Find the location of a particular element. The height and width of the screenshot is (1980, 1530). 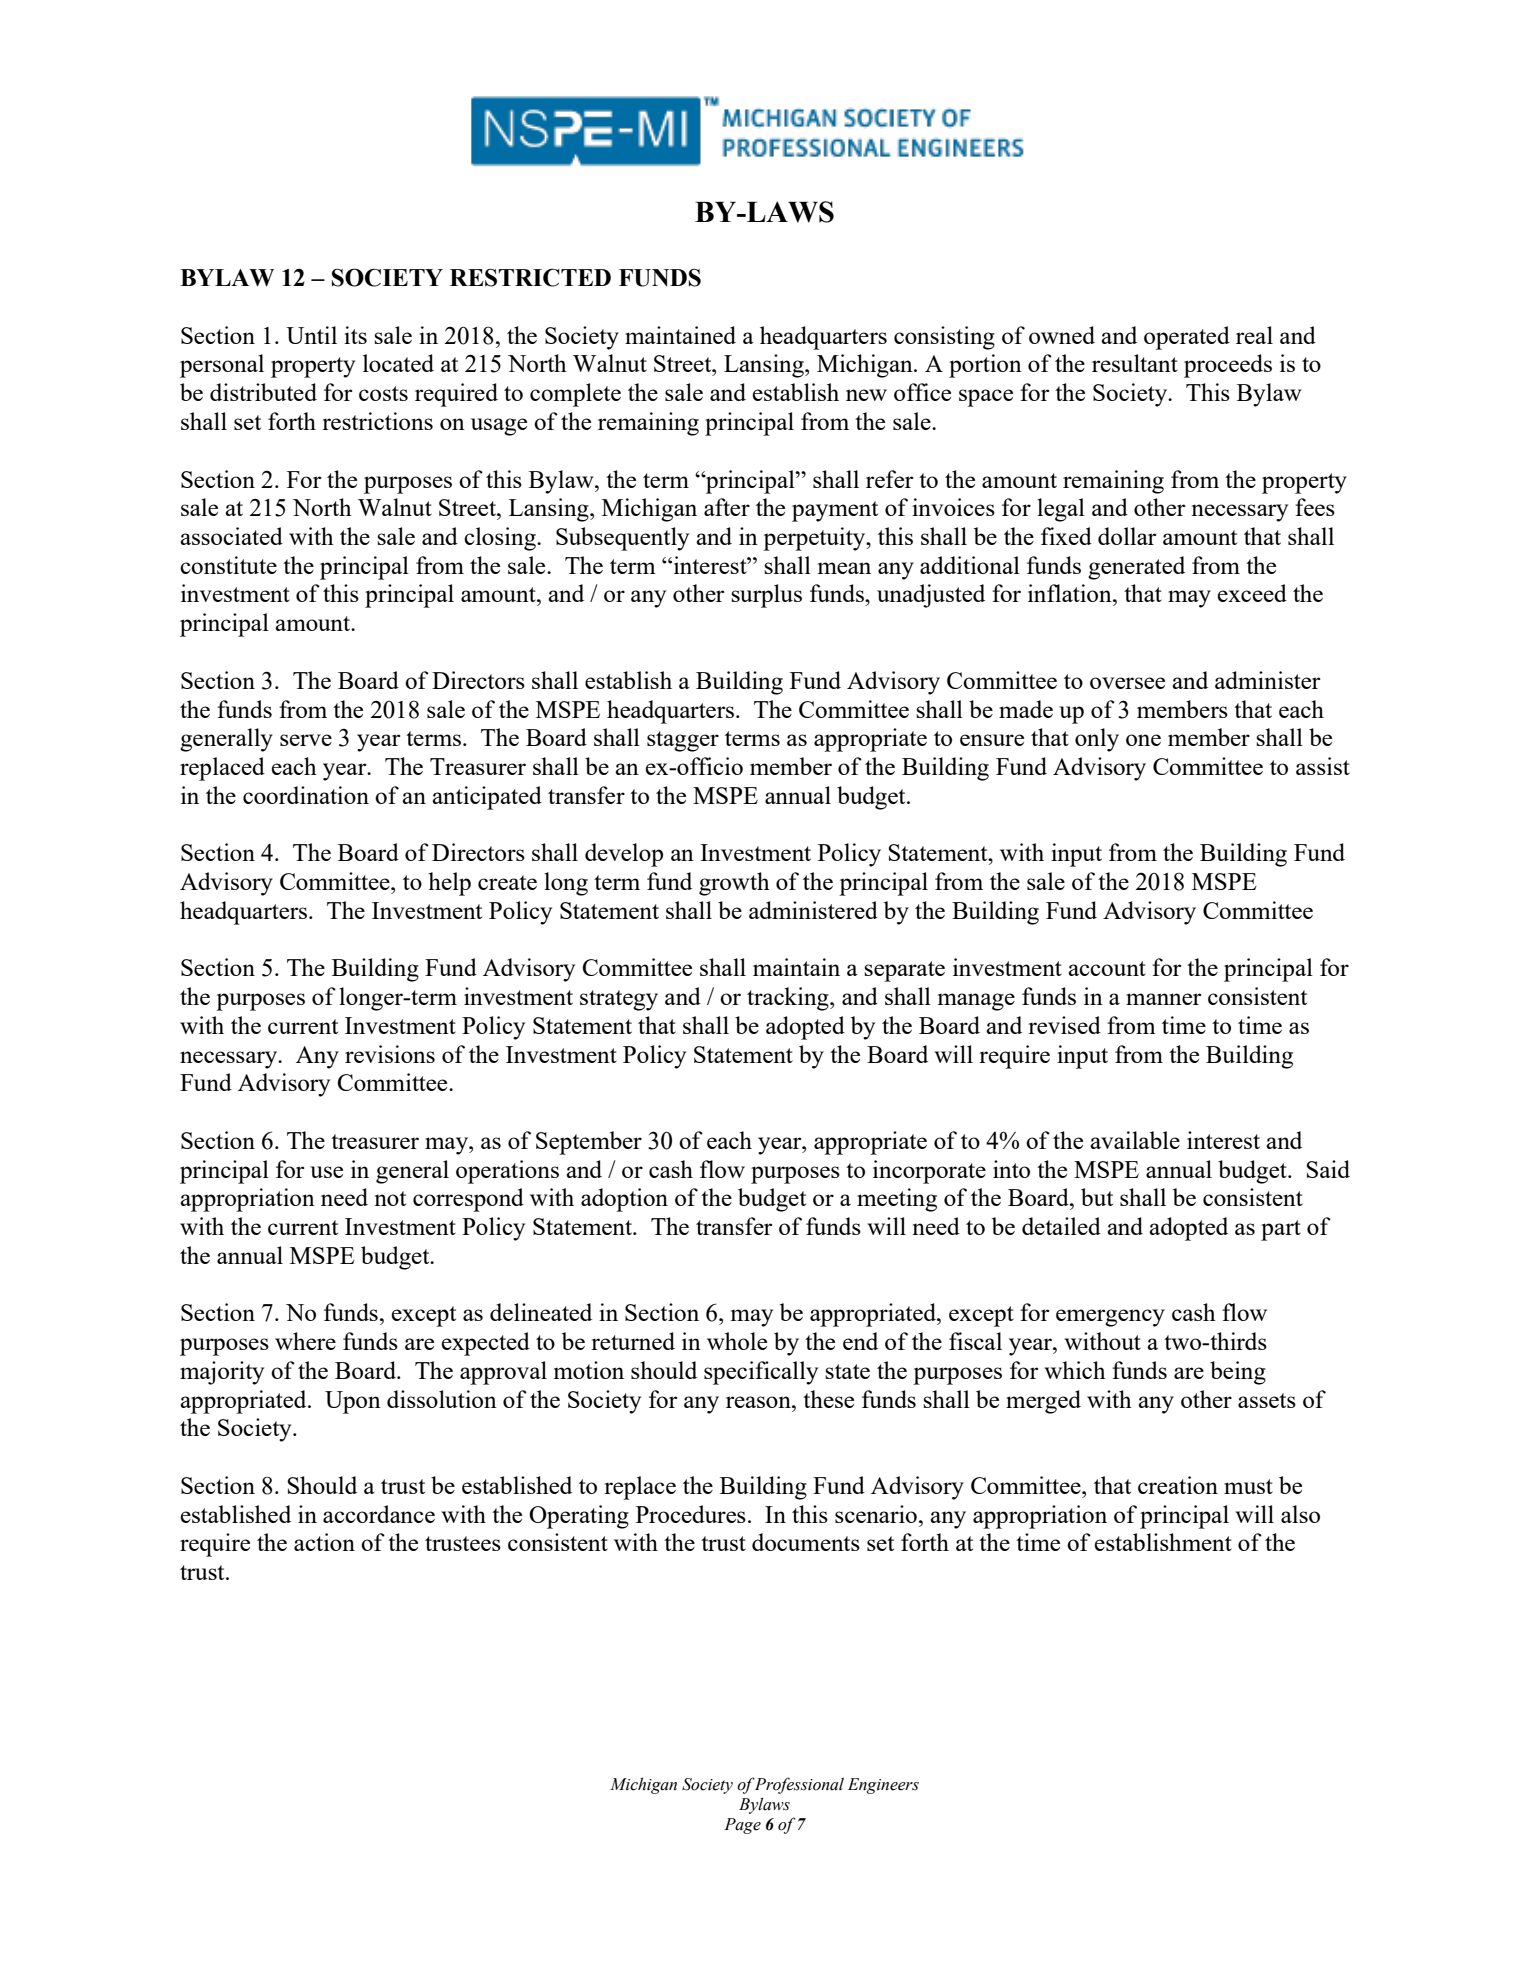

manner is located at coordinates (1163, 999).
